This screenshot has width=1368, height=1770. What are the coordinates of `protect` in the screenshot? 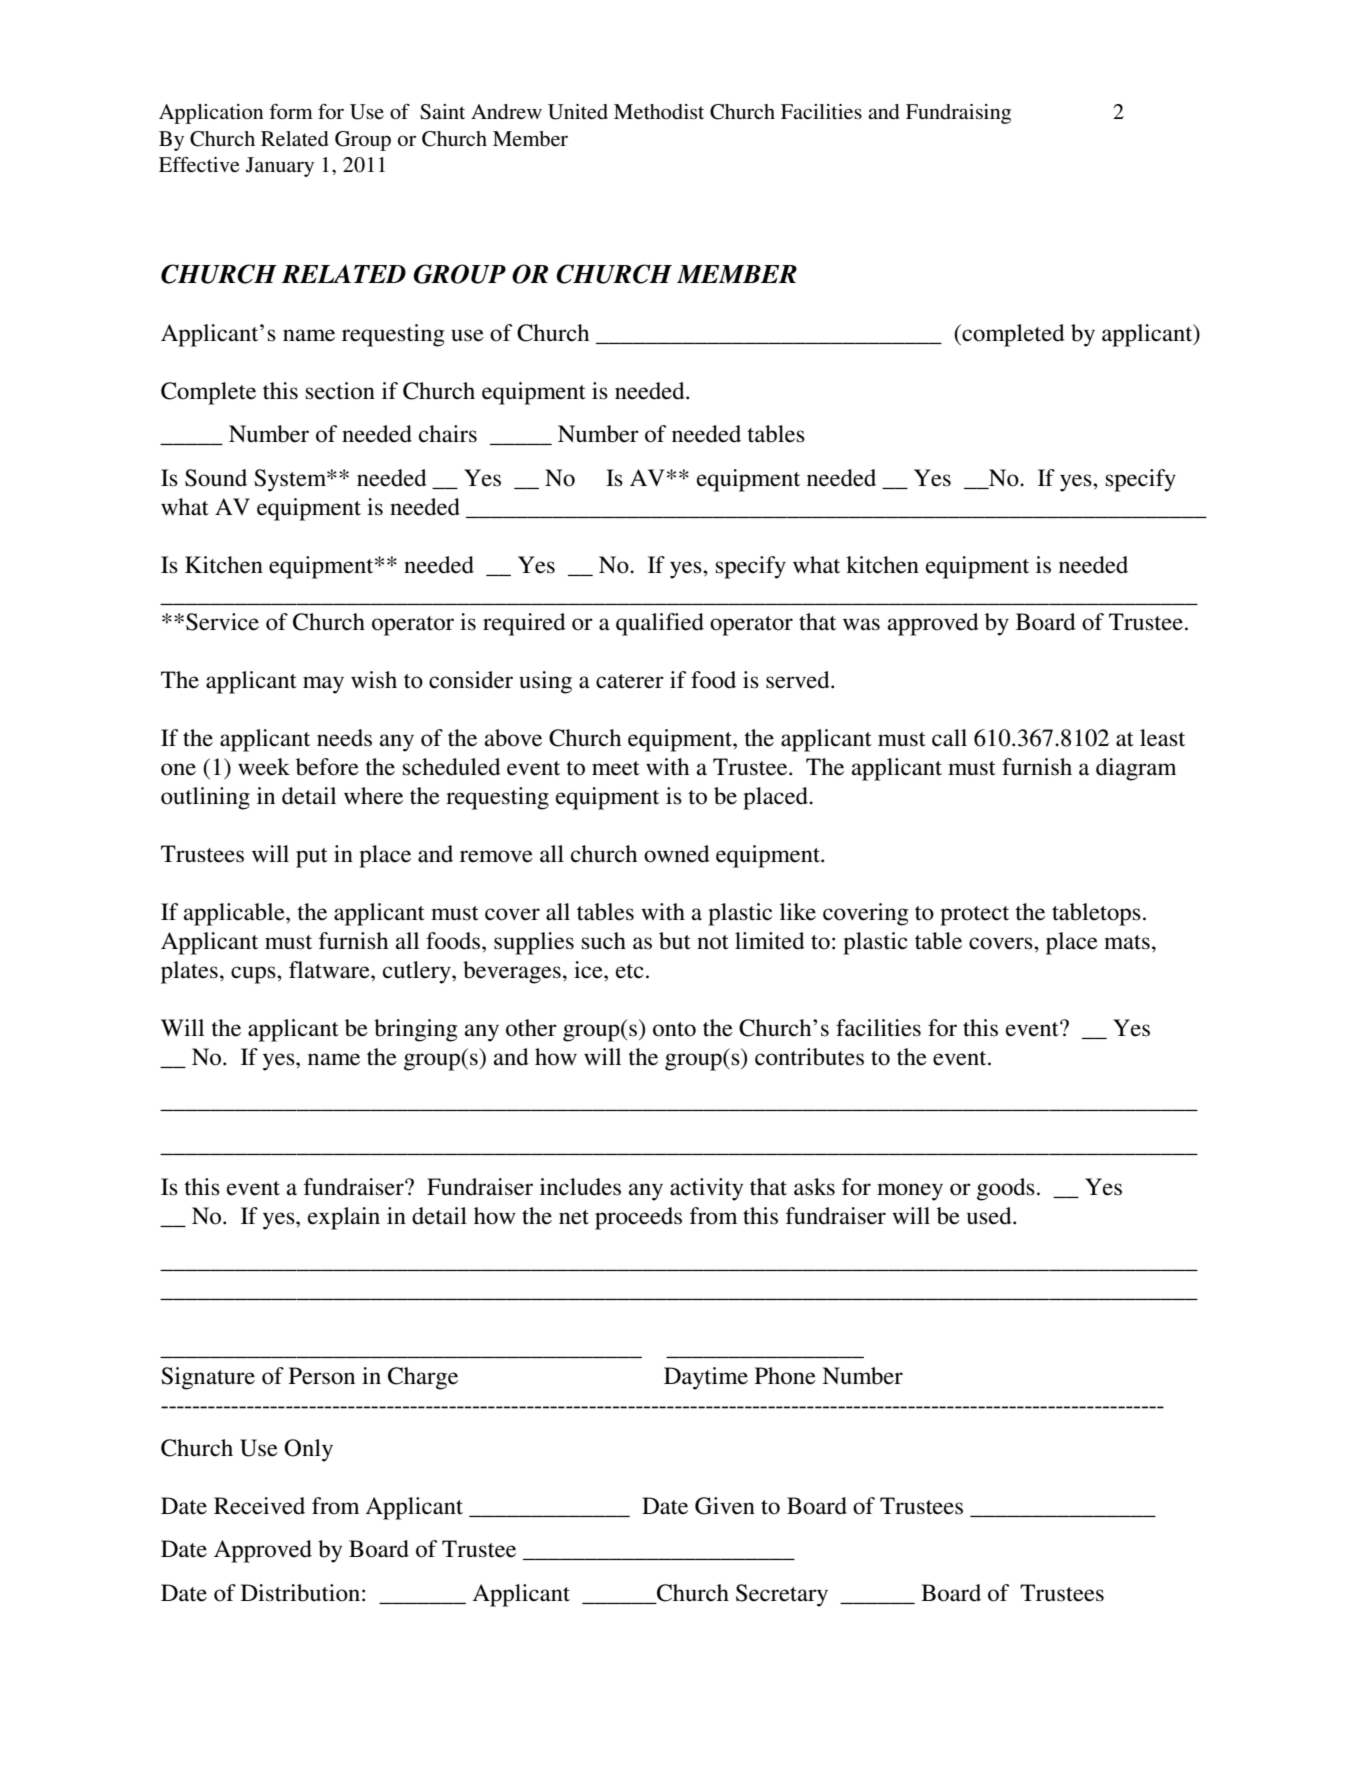 It's located at (974, 916).
